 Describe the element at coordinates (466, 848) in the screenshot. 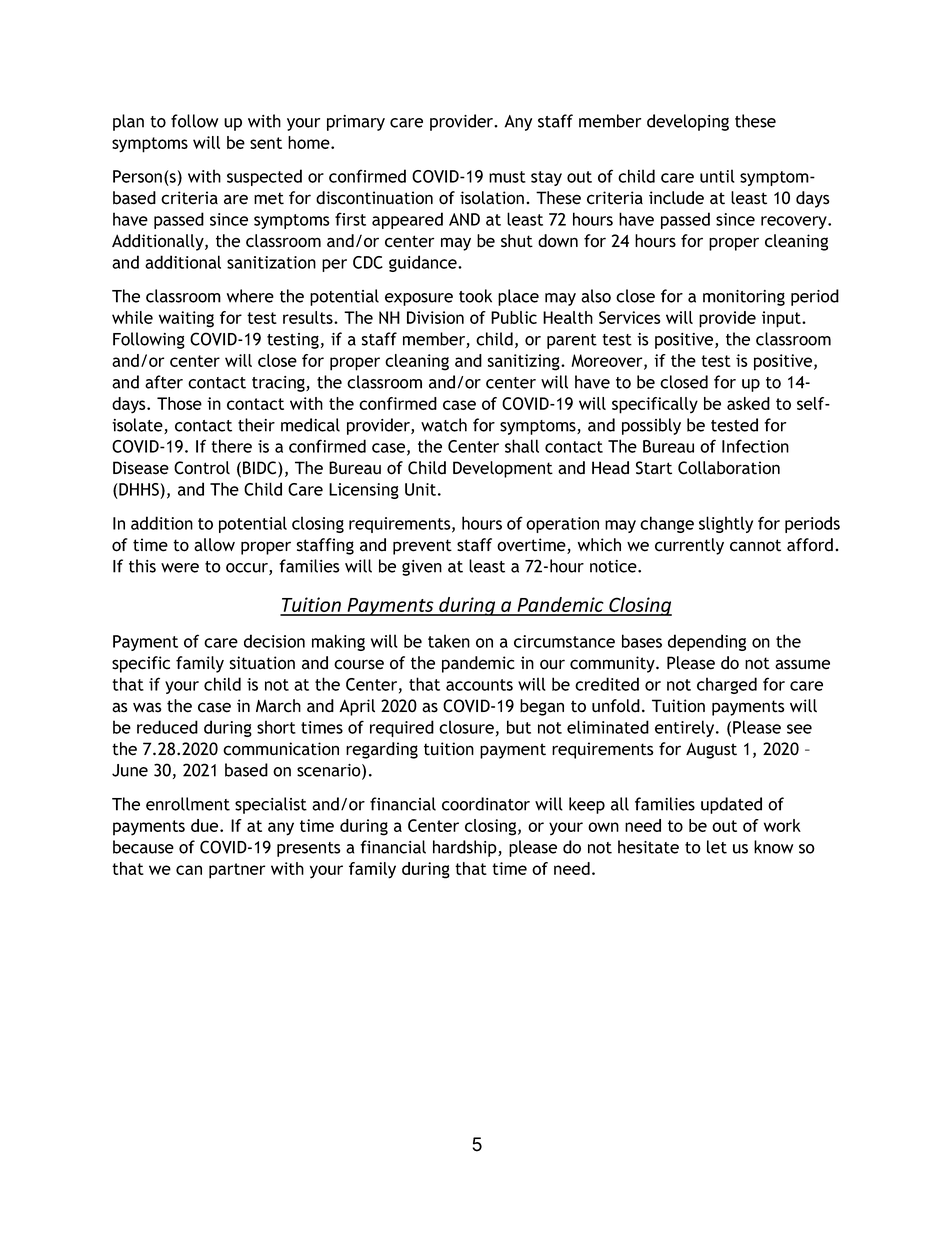

I see `hardship` at that location.
